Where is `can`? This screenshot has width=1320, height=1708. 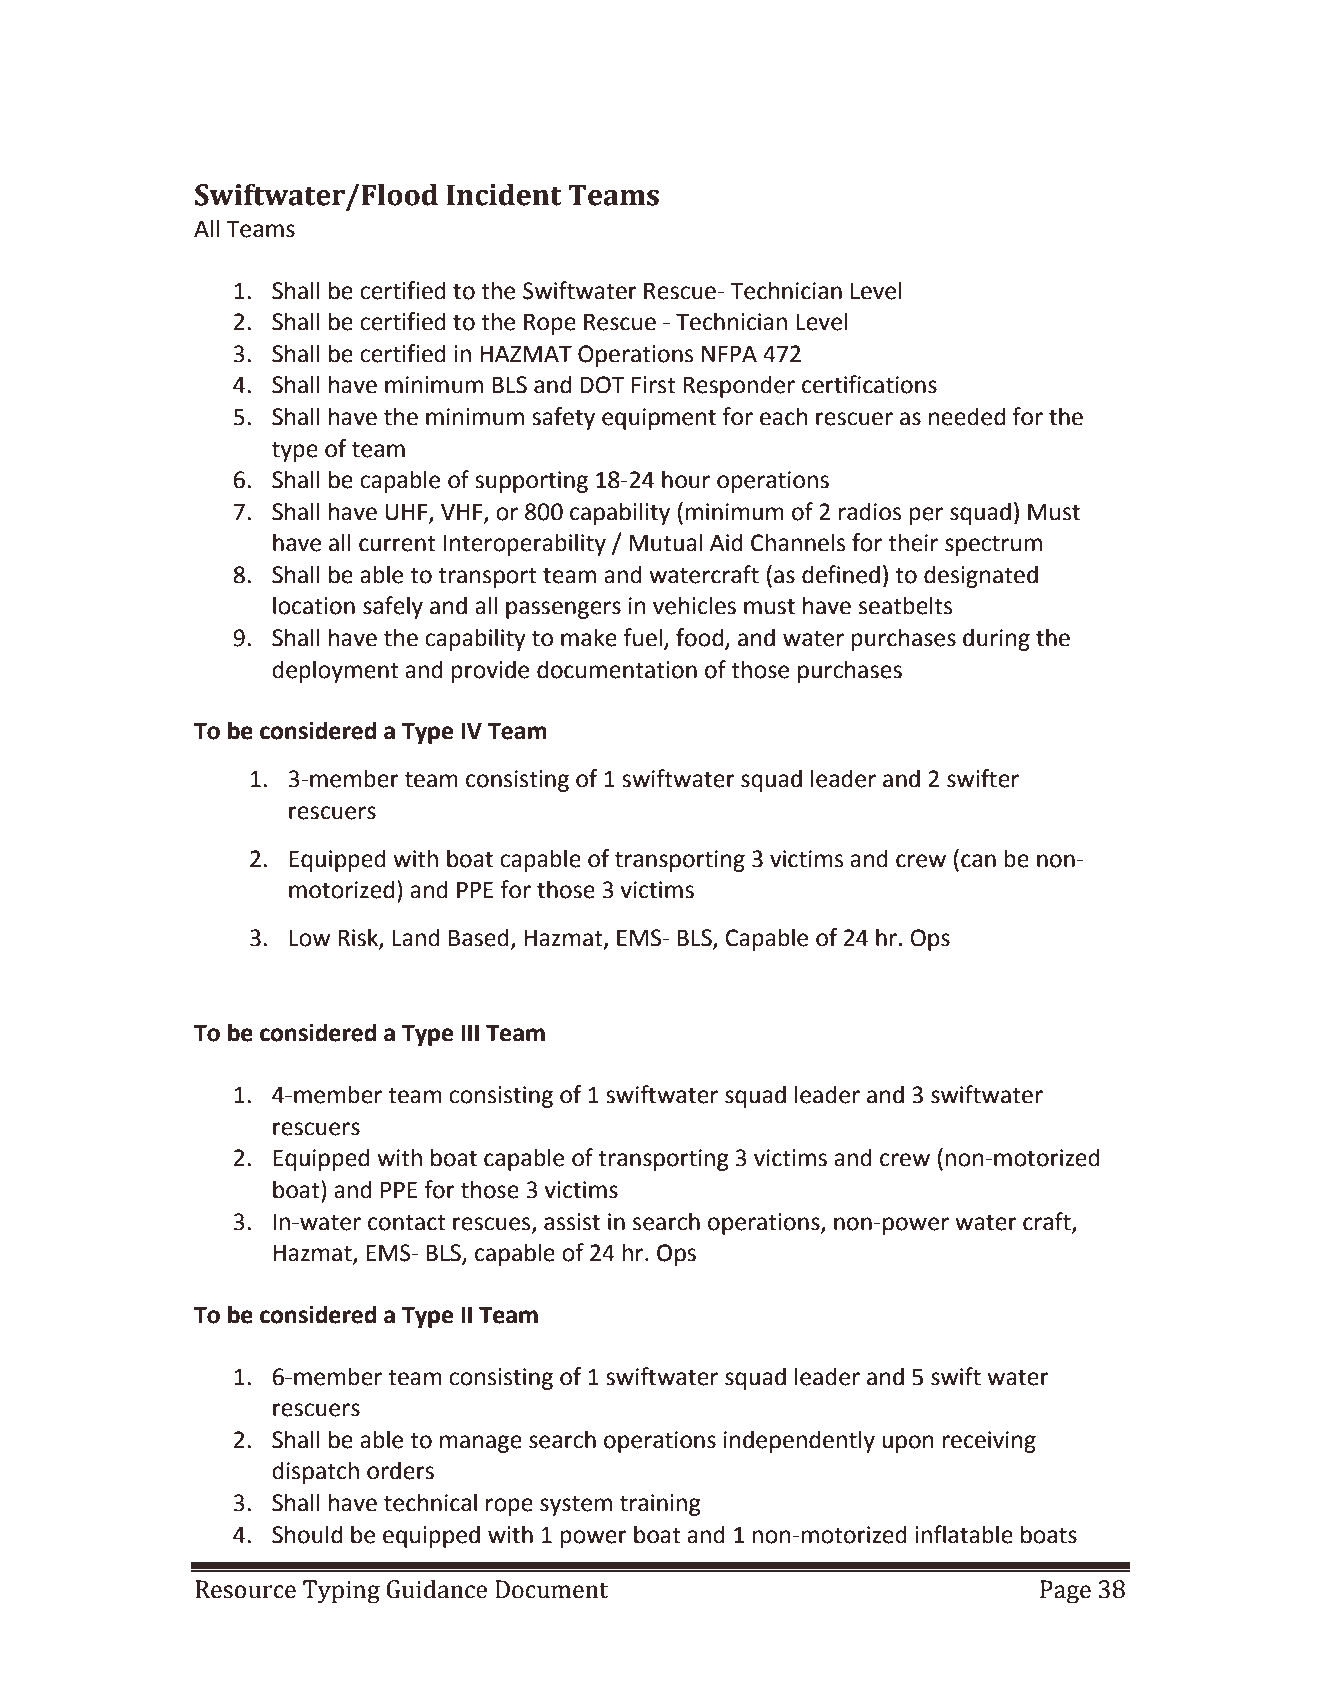 can is located at coordinates (978, 861).
